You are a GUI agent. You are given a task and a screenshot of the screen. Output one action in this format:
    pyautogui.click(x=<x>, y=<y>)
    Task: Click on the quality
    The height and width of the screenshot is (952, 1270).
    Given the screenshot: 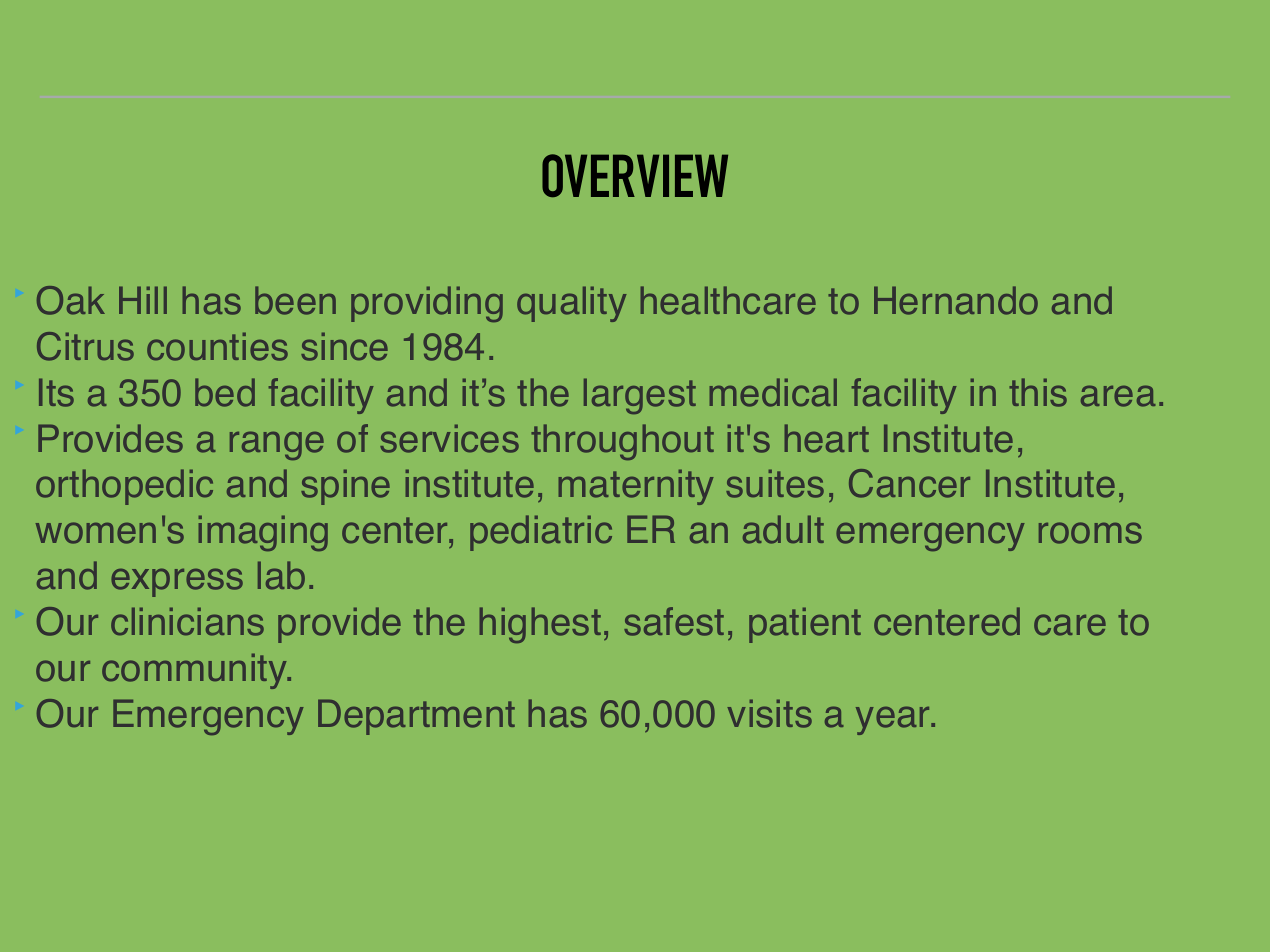 What is the action you would take?
    pyautogui.click(x=572, y=304)
